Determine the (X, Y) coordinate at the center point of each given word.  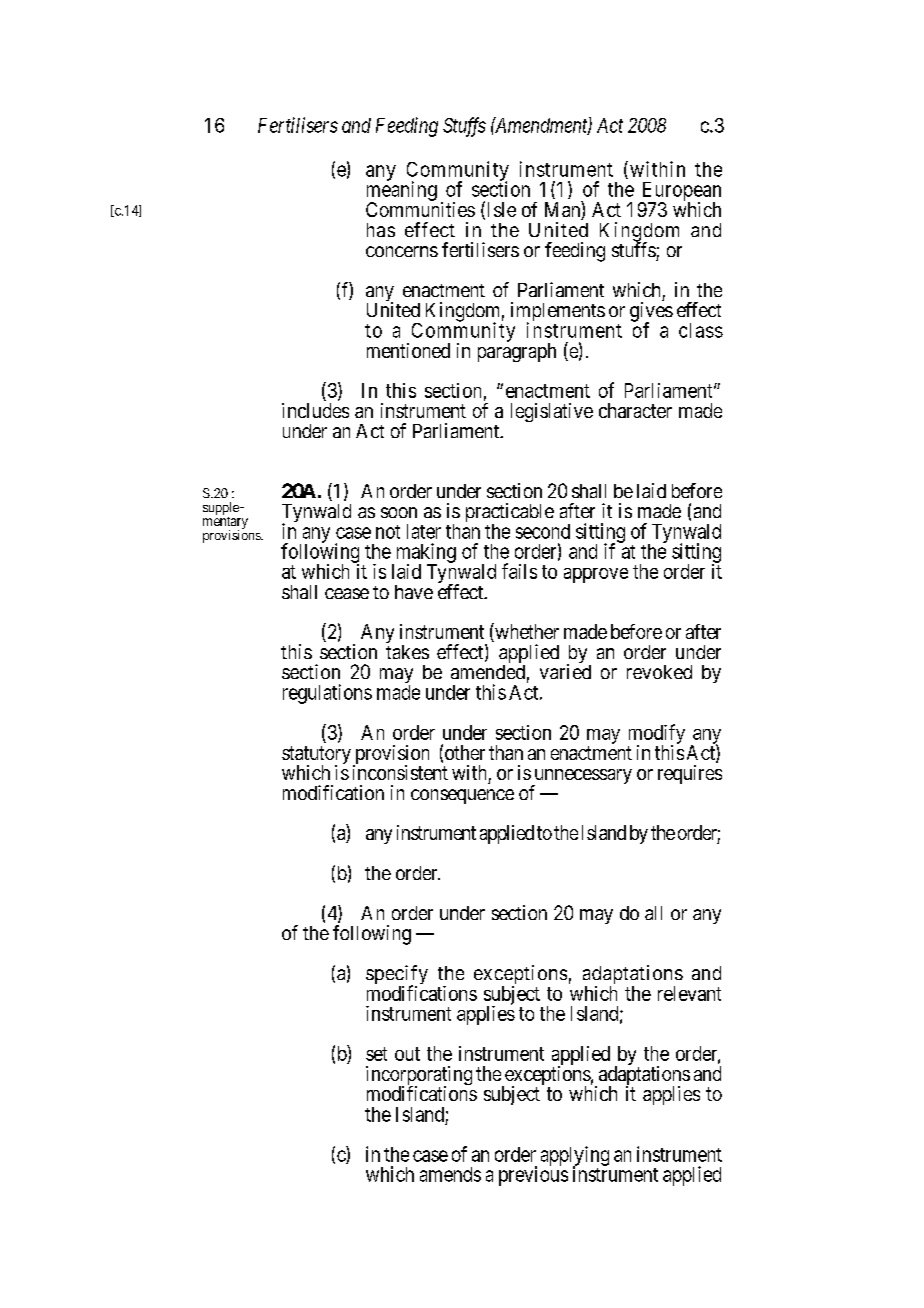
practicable (510, 514)
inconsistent (400, 772)
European (680, 192)
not (388, 532)
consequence (462, 796)
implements (558, 313)
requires (690, 774)
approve (596, 575)
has (381, 230)
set (376, 1054)
